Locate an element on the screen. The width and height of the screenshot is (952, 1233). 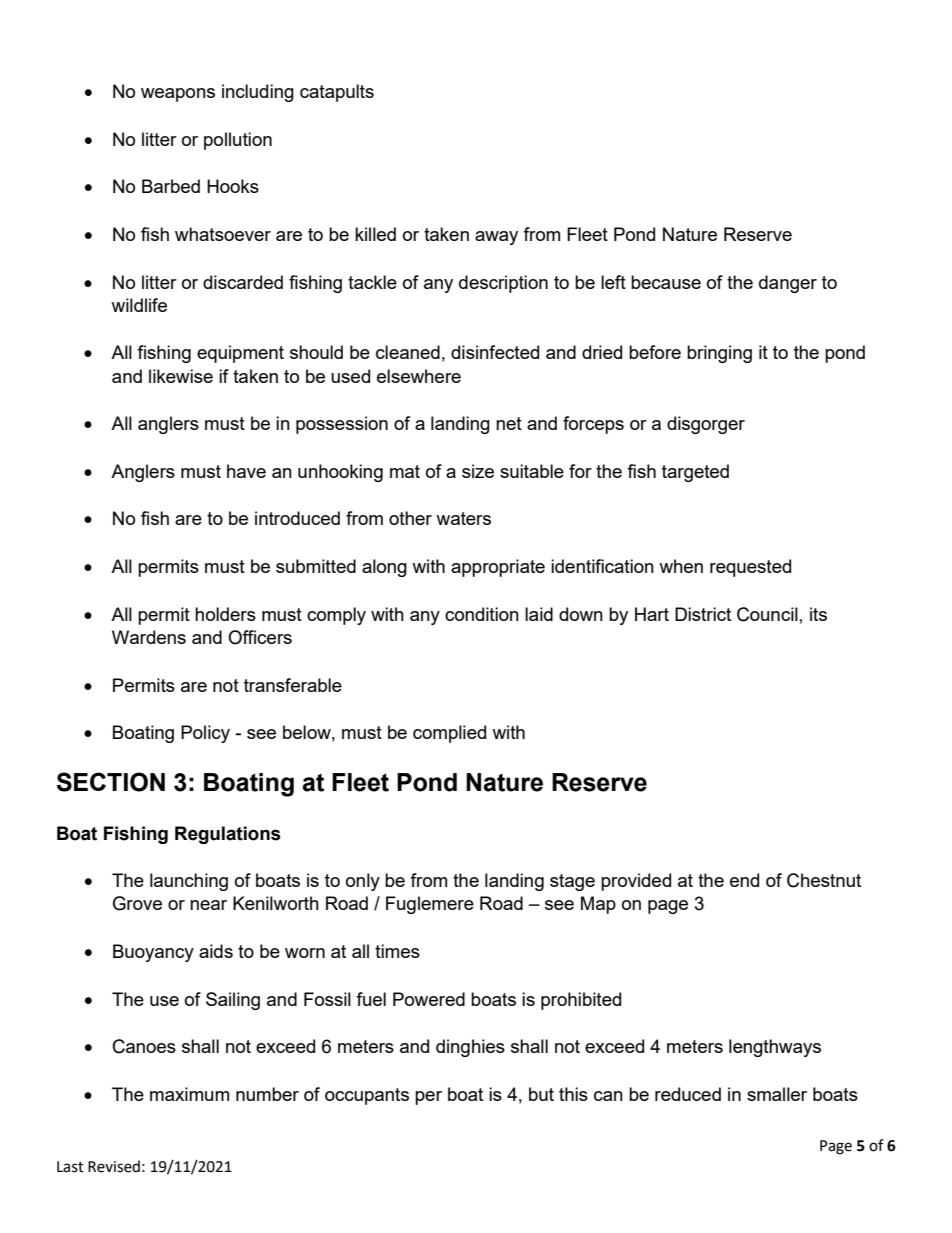
end is located at coordinates (744, 880).
